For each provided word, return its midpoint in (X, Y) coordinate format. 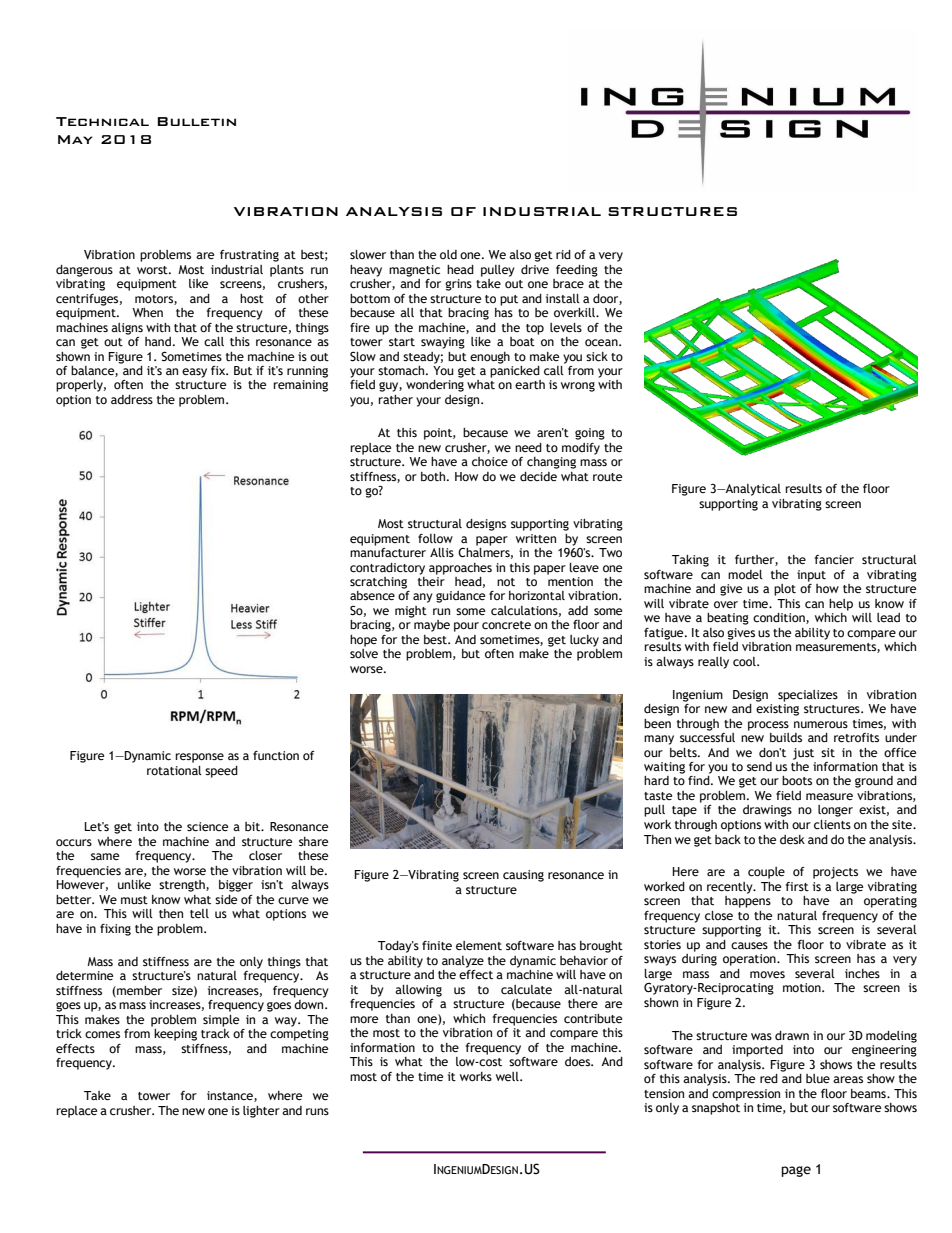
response (199, 758)
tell (199, 913)
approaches (460, 569)
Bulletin (196, 121)
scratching (378, 583)
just (803, 754)
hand (158, 341)
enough (490, 358)
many (659, 740)
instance (231, 1096)
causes (749, 946)
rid (563, 254)
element (479, 946)
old (448, 255)
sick (597, 357)
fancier (834, 560)
